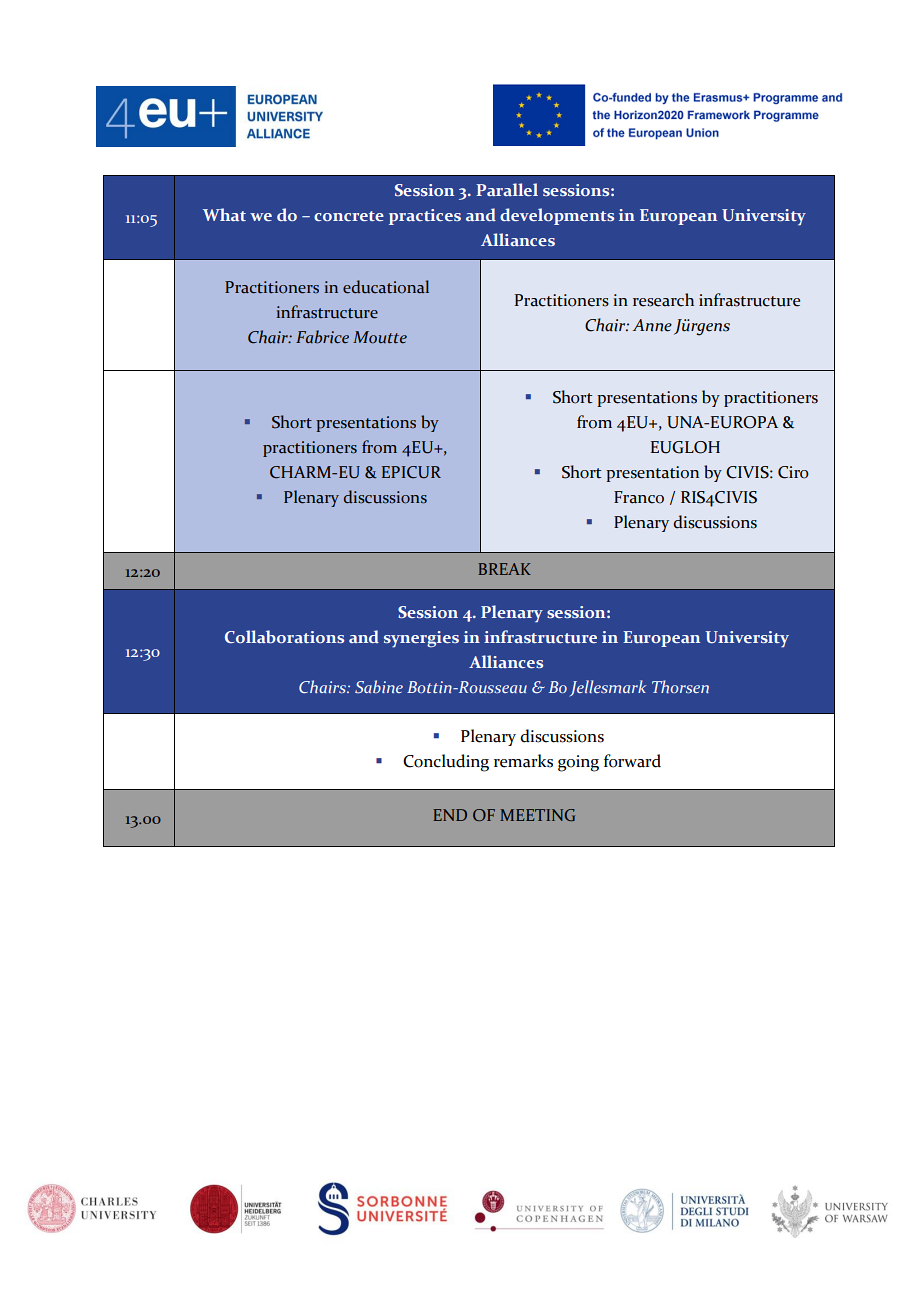 This image has height=1308, width=924. Describe the element at coordinates (504, 569) in the image. I see `BREAK` at that location.
